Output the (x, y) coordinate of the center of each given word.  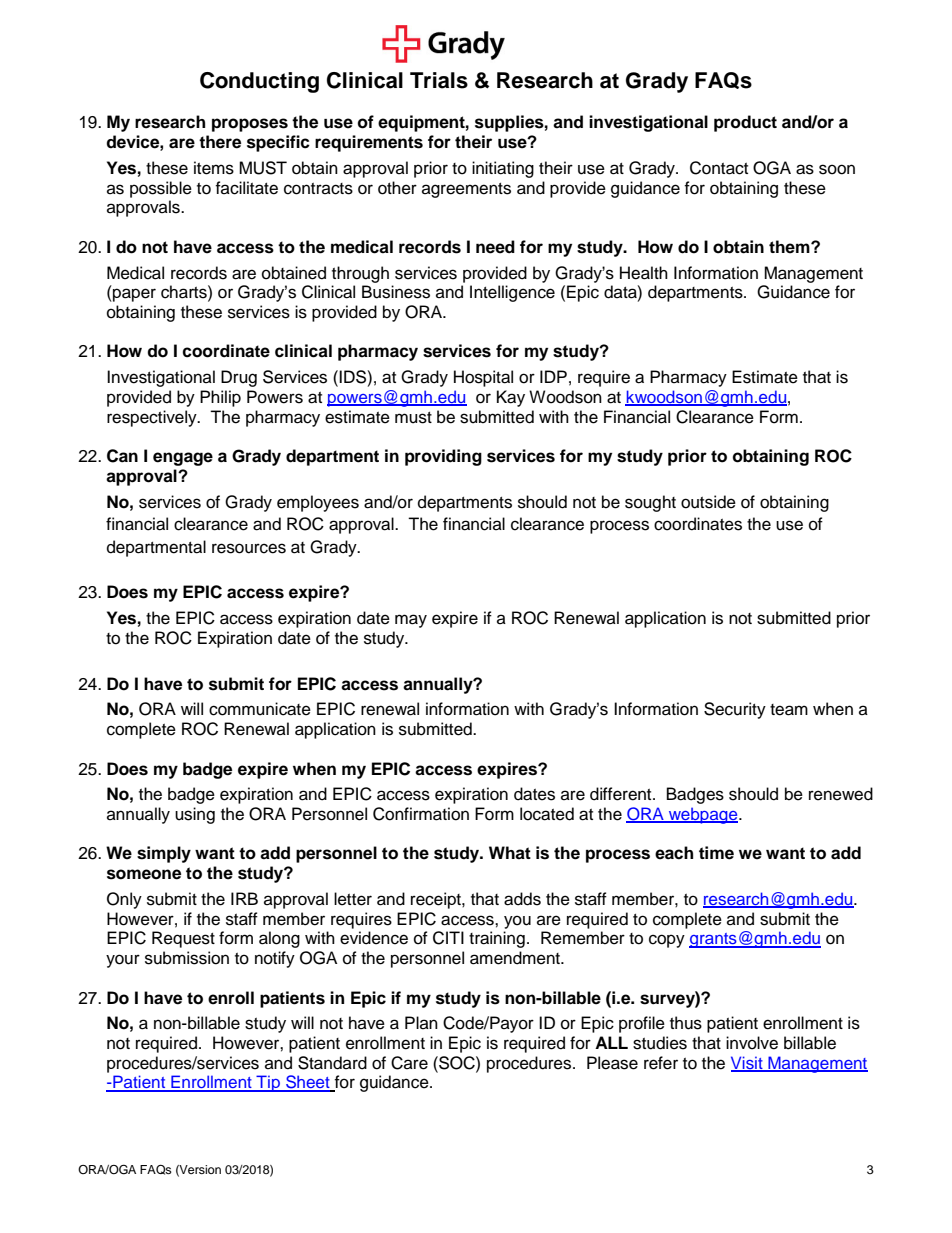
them (790, 247)
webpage (703, 815)
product (745, 123)
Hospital (483, 378)
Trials (439, 80)
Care (409, 1063)
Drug (239, 378)
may (411, 621)
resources (249, 548)
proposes (250, 125)
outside (708, 502)
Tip (268, 1083)
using (195, 815)
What (510, 853)
